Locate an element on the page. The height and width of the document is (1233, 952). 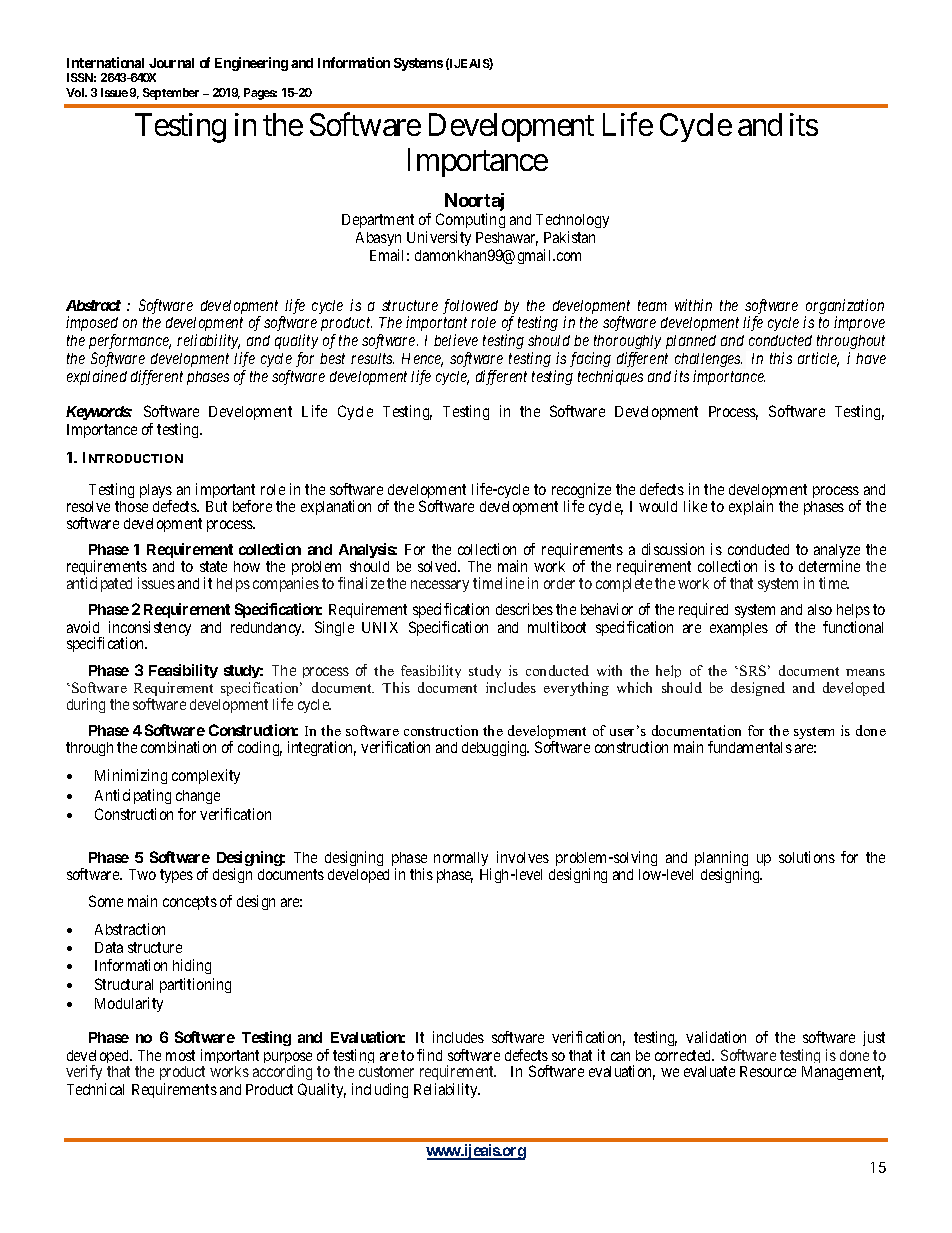
most is located at coordinates (180, 1055).
